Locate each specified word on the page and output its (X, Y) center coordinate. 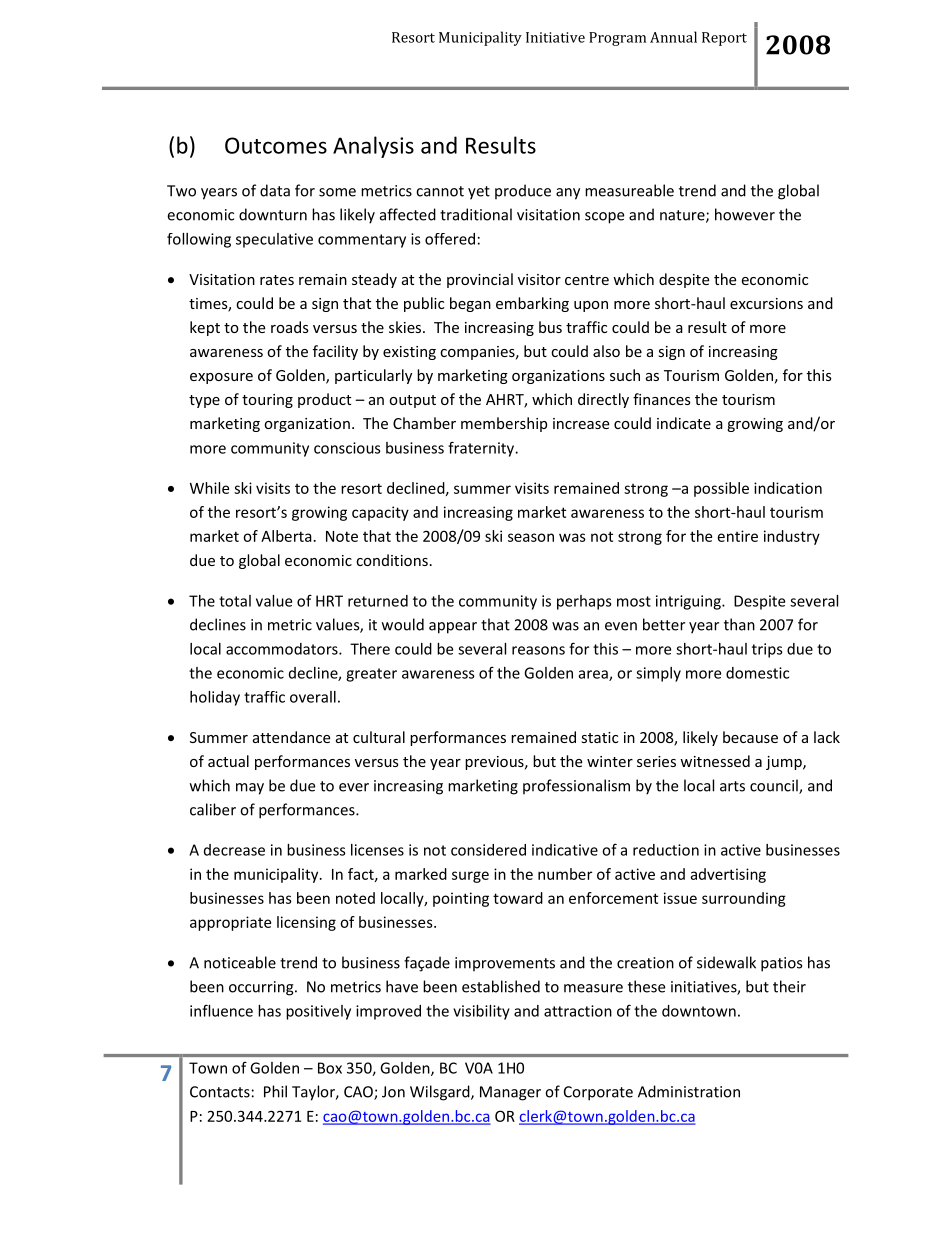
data (275, 190)
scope (604, 218)
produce (523, 192)
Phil (275, 1091)
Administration (689, 1091)
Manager (510, 1093)
